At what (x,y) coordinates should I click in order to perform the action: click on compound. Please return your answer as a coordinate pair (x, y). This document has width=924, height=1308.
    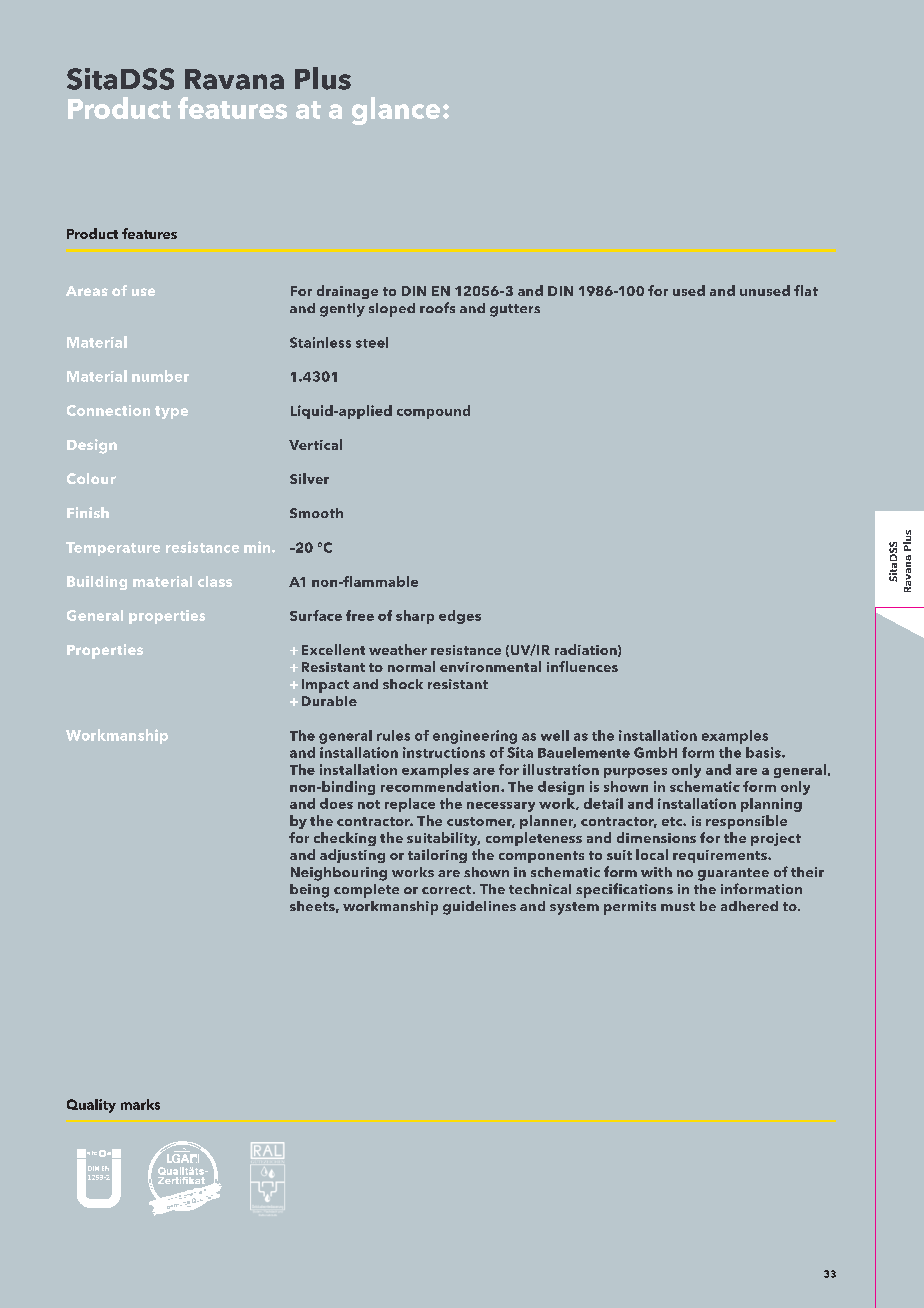
    Looking at the image, I should click on (433, 412).
